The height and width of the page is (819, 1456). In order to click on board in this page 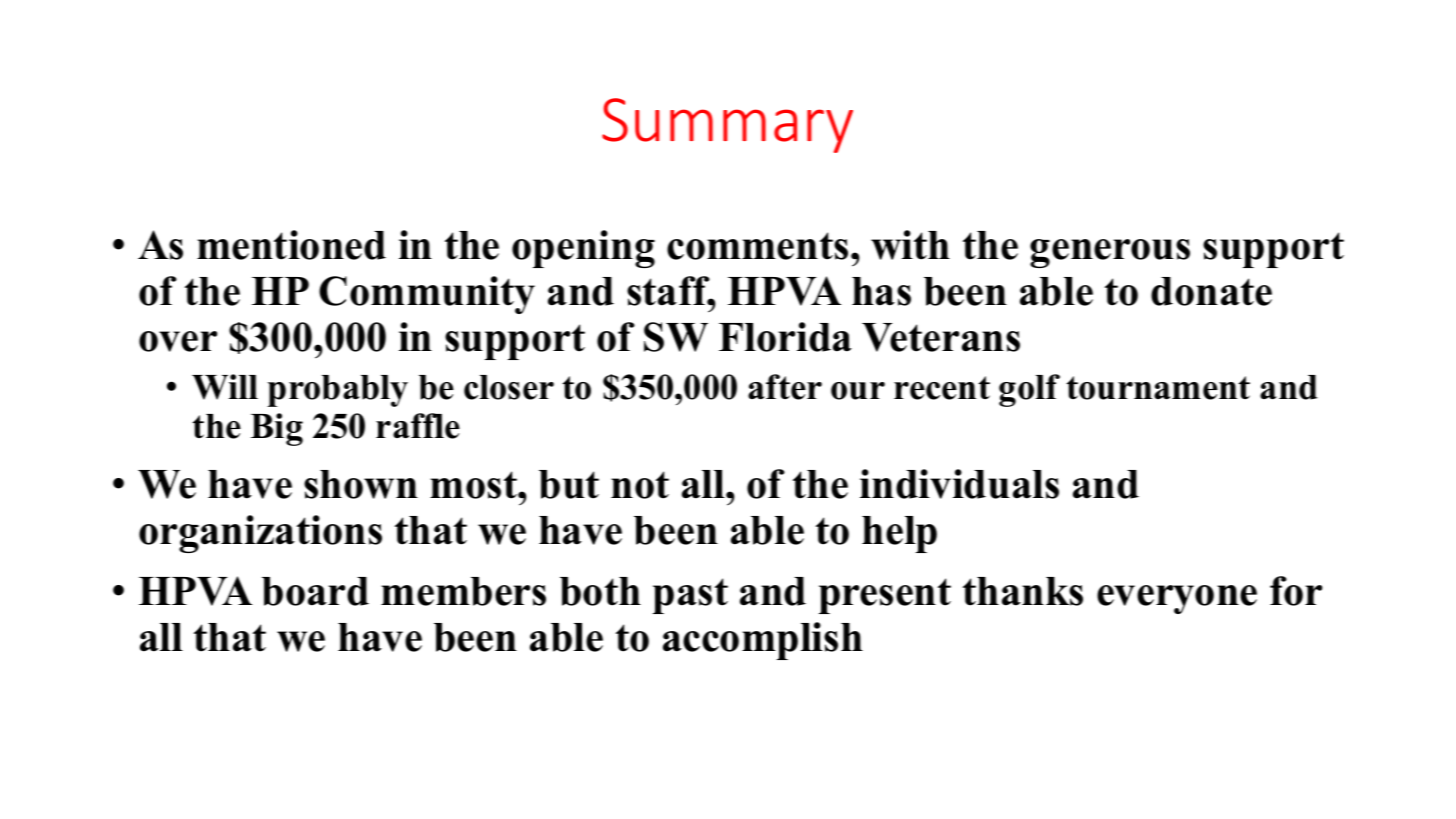, I will do `click(315, 591)`.
